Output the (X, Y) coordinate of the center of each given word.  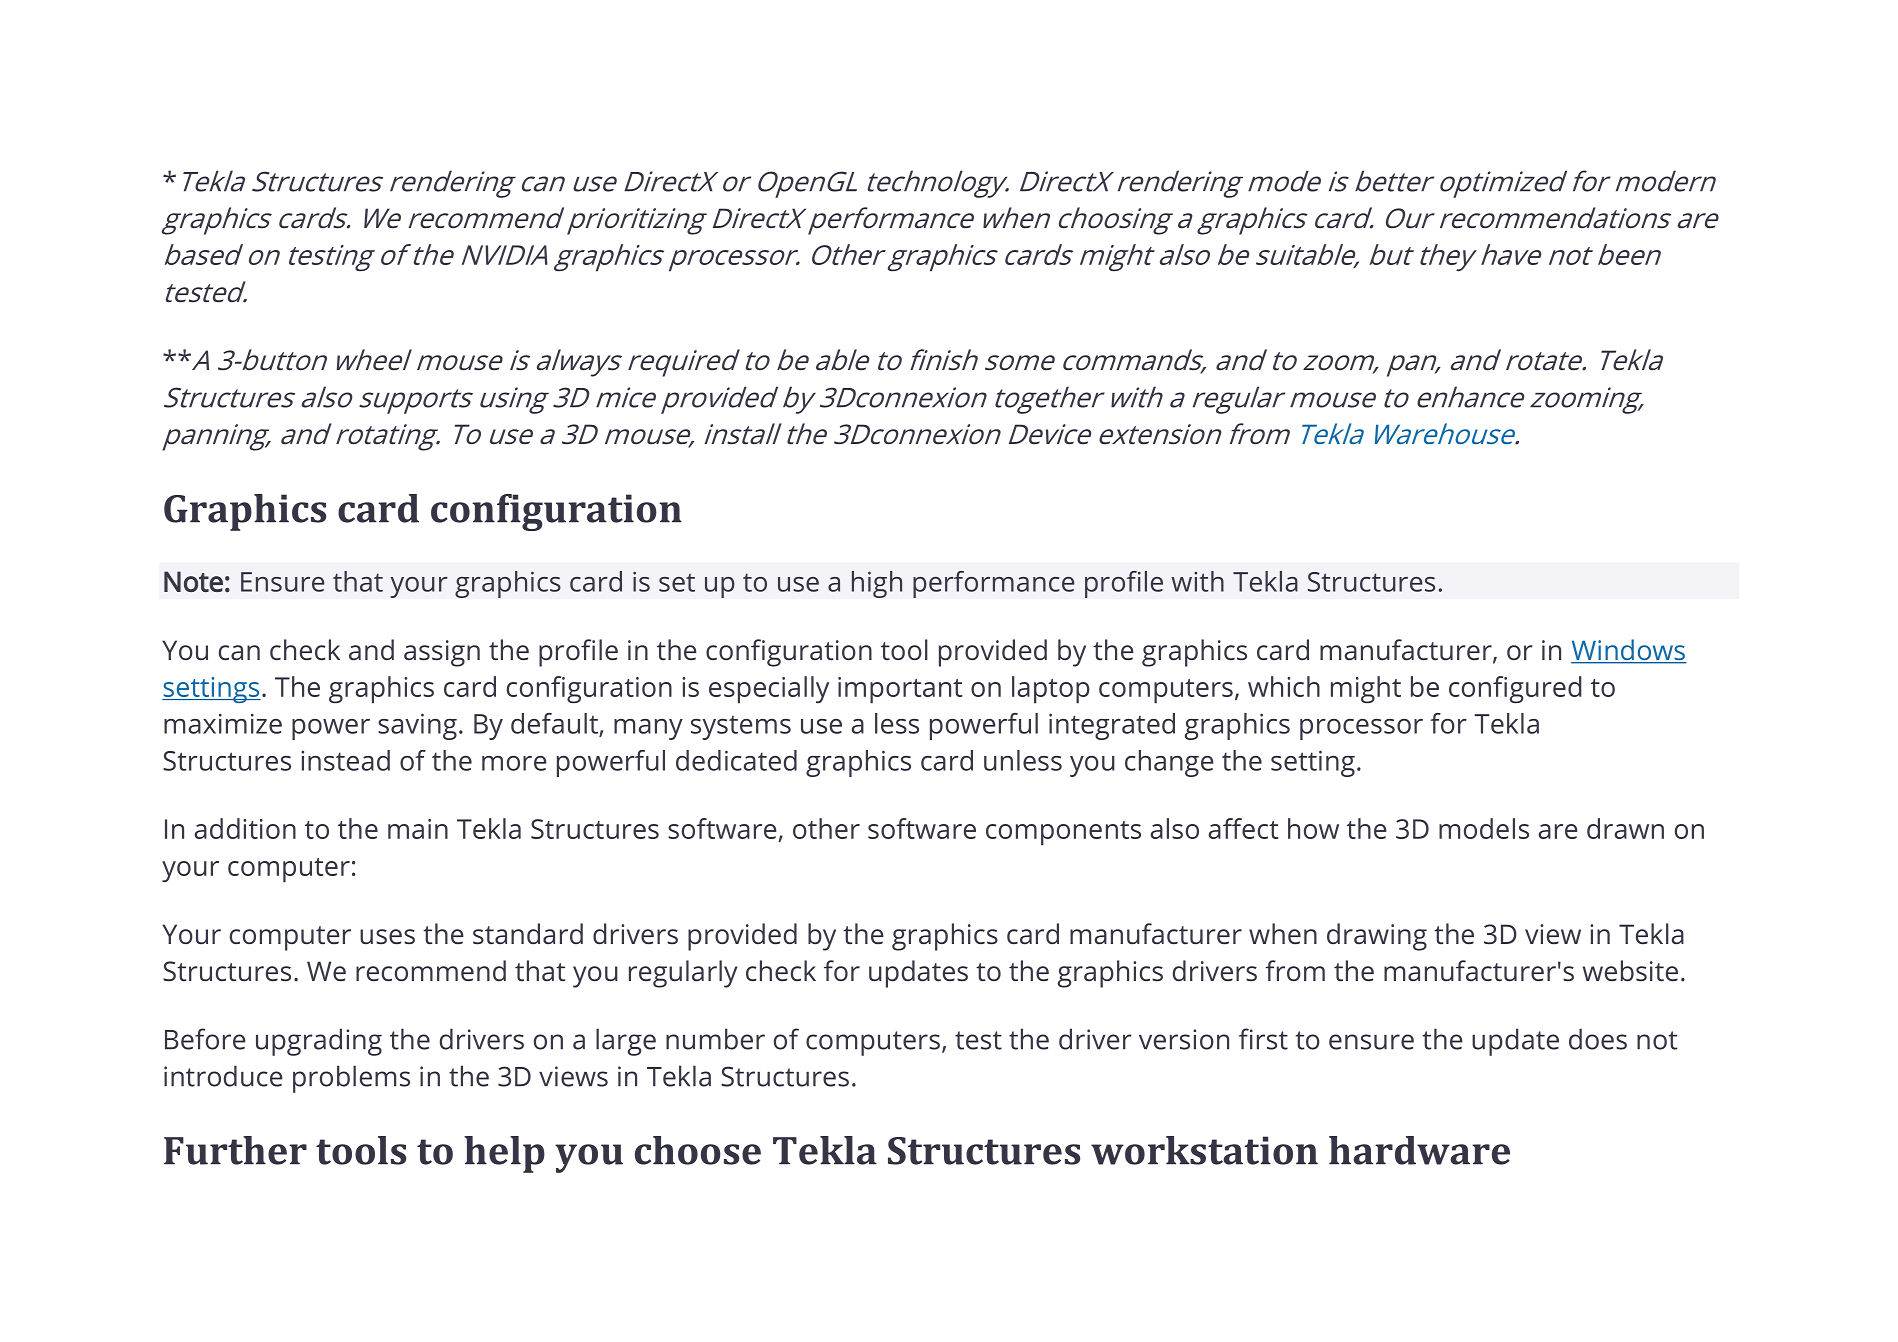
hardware (1419, 1150)
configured (1515, 689)
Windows (1629, 651)
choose (698, 1150)
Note (193, 581)
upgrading (319, 1042)
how (1313, 828)
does (1598, 1039)
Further (235, 1150)
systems (741, 728)
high (877, 584)
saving (417, 726)
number (715, 1039)
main (418, 829)
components (1063, 833)
